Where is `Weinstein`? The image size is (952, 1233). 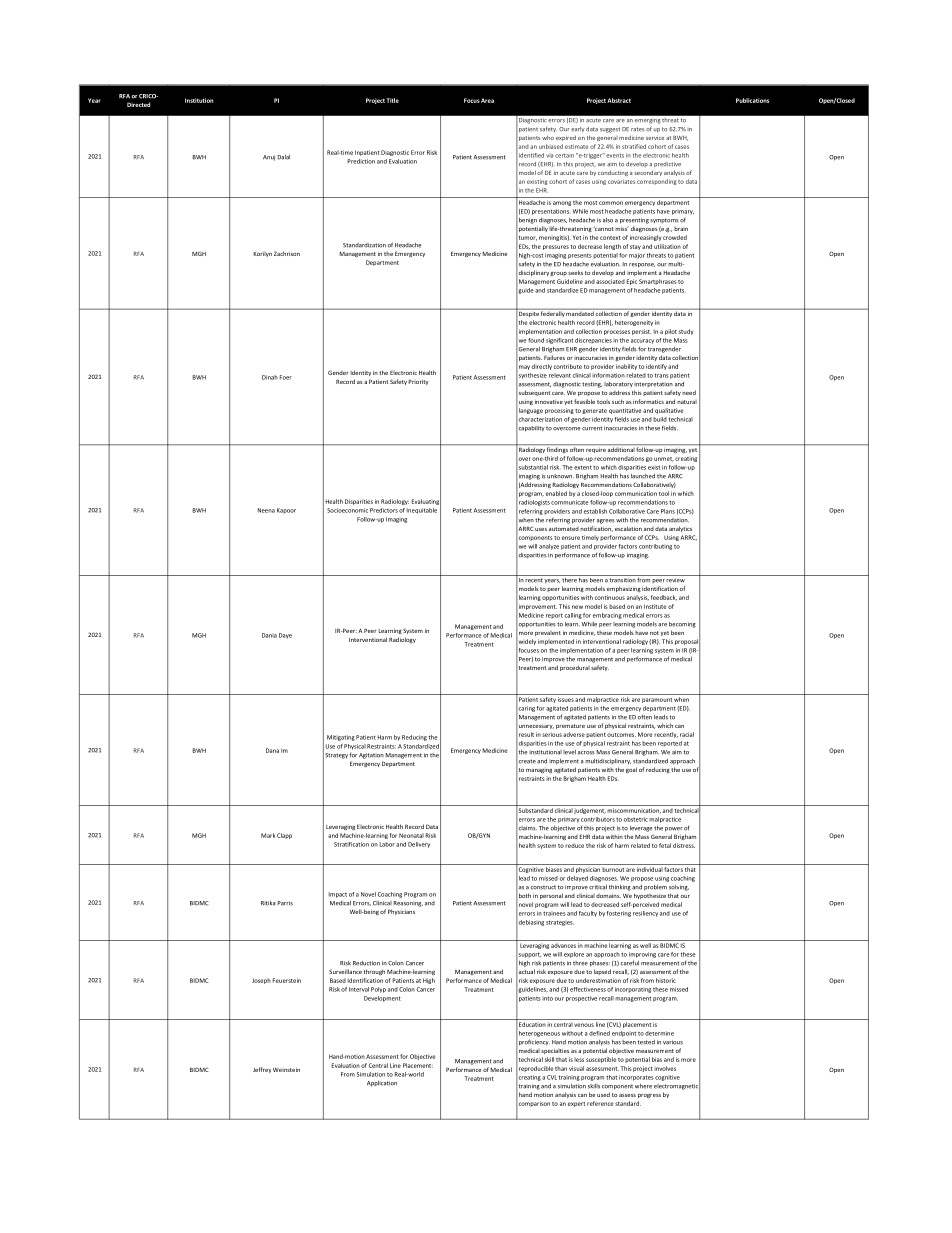 Weinstein is located at coordinates (286, 1070).
